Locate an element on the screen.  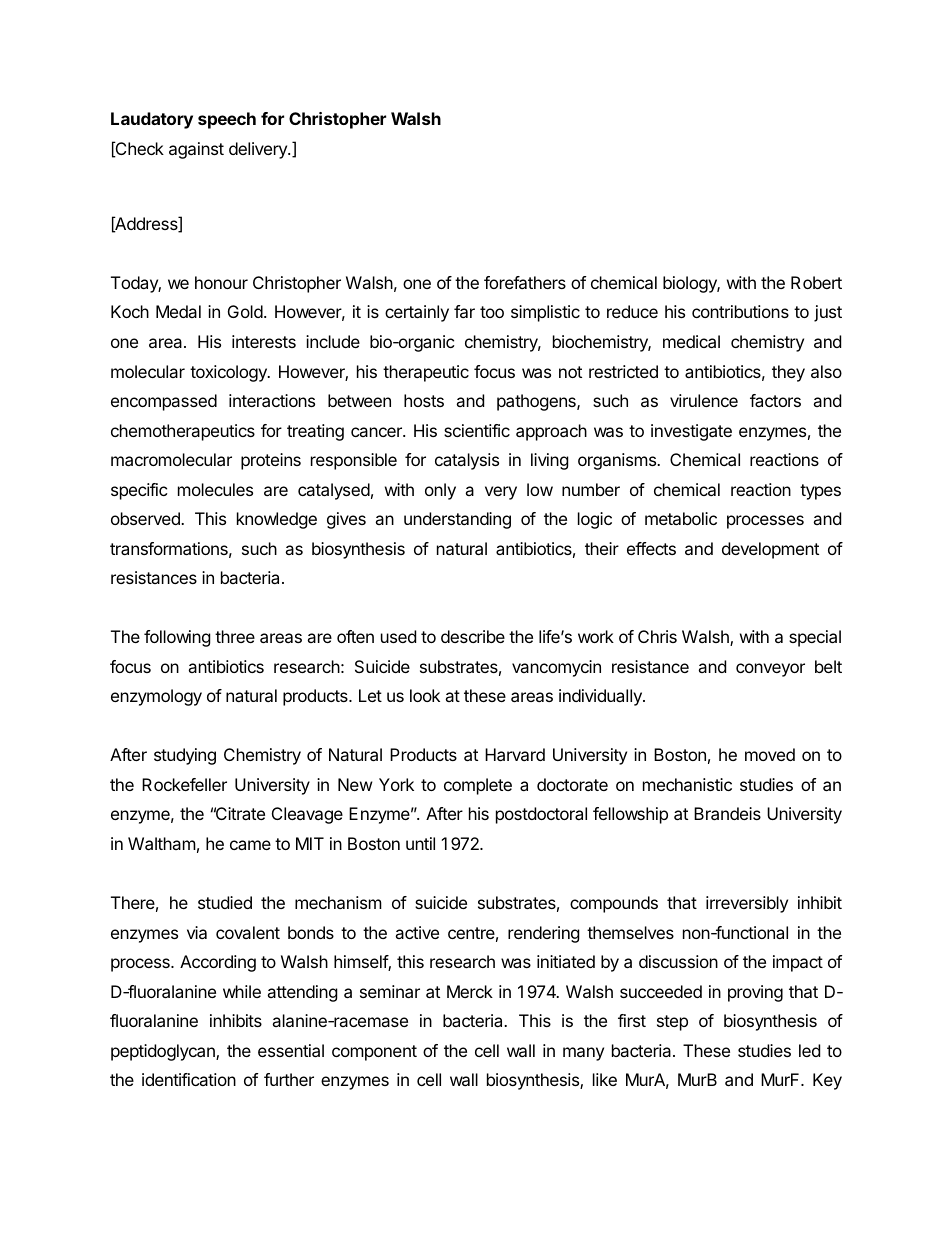
Merck is located at coordinates (470, 991).
